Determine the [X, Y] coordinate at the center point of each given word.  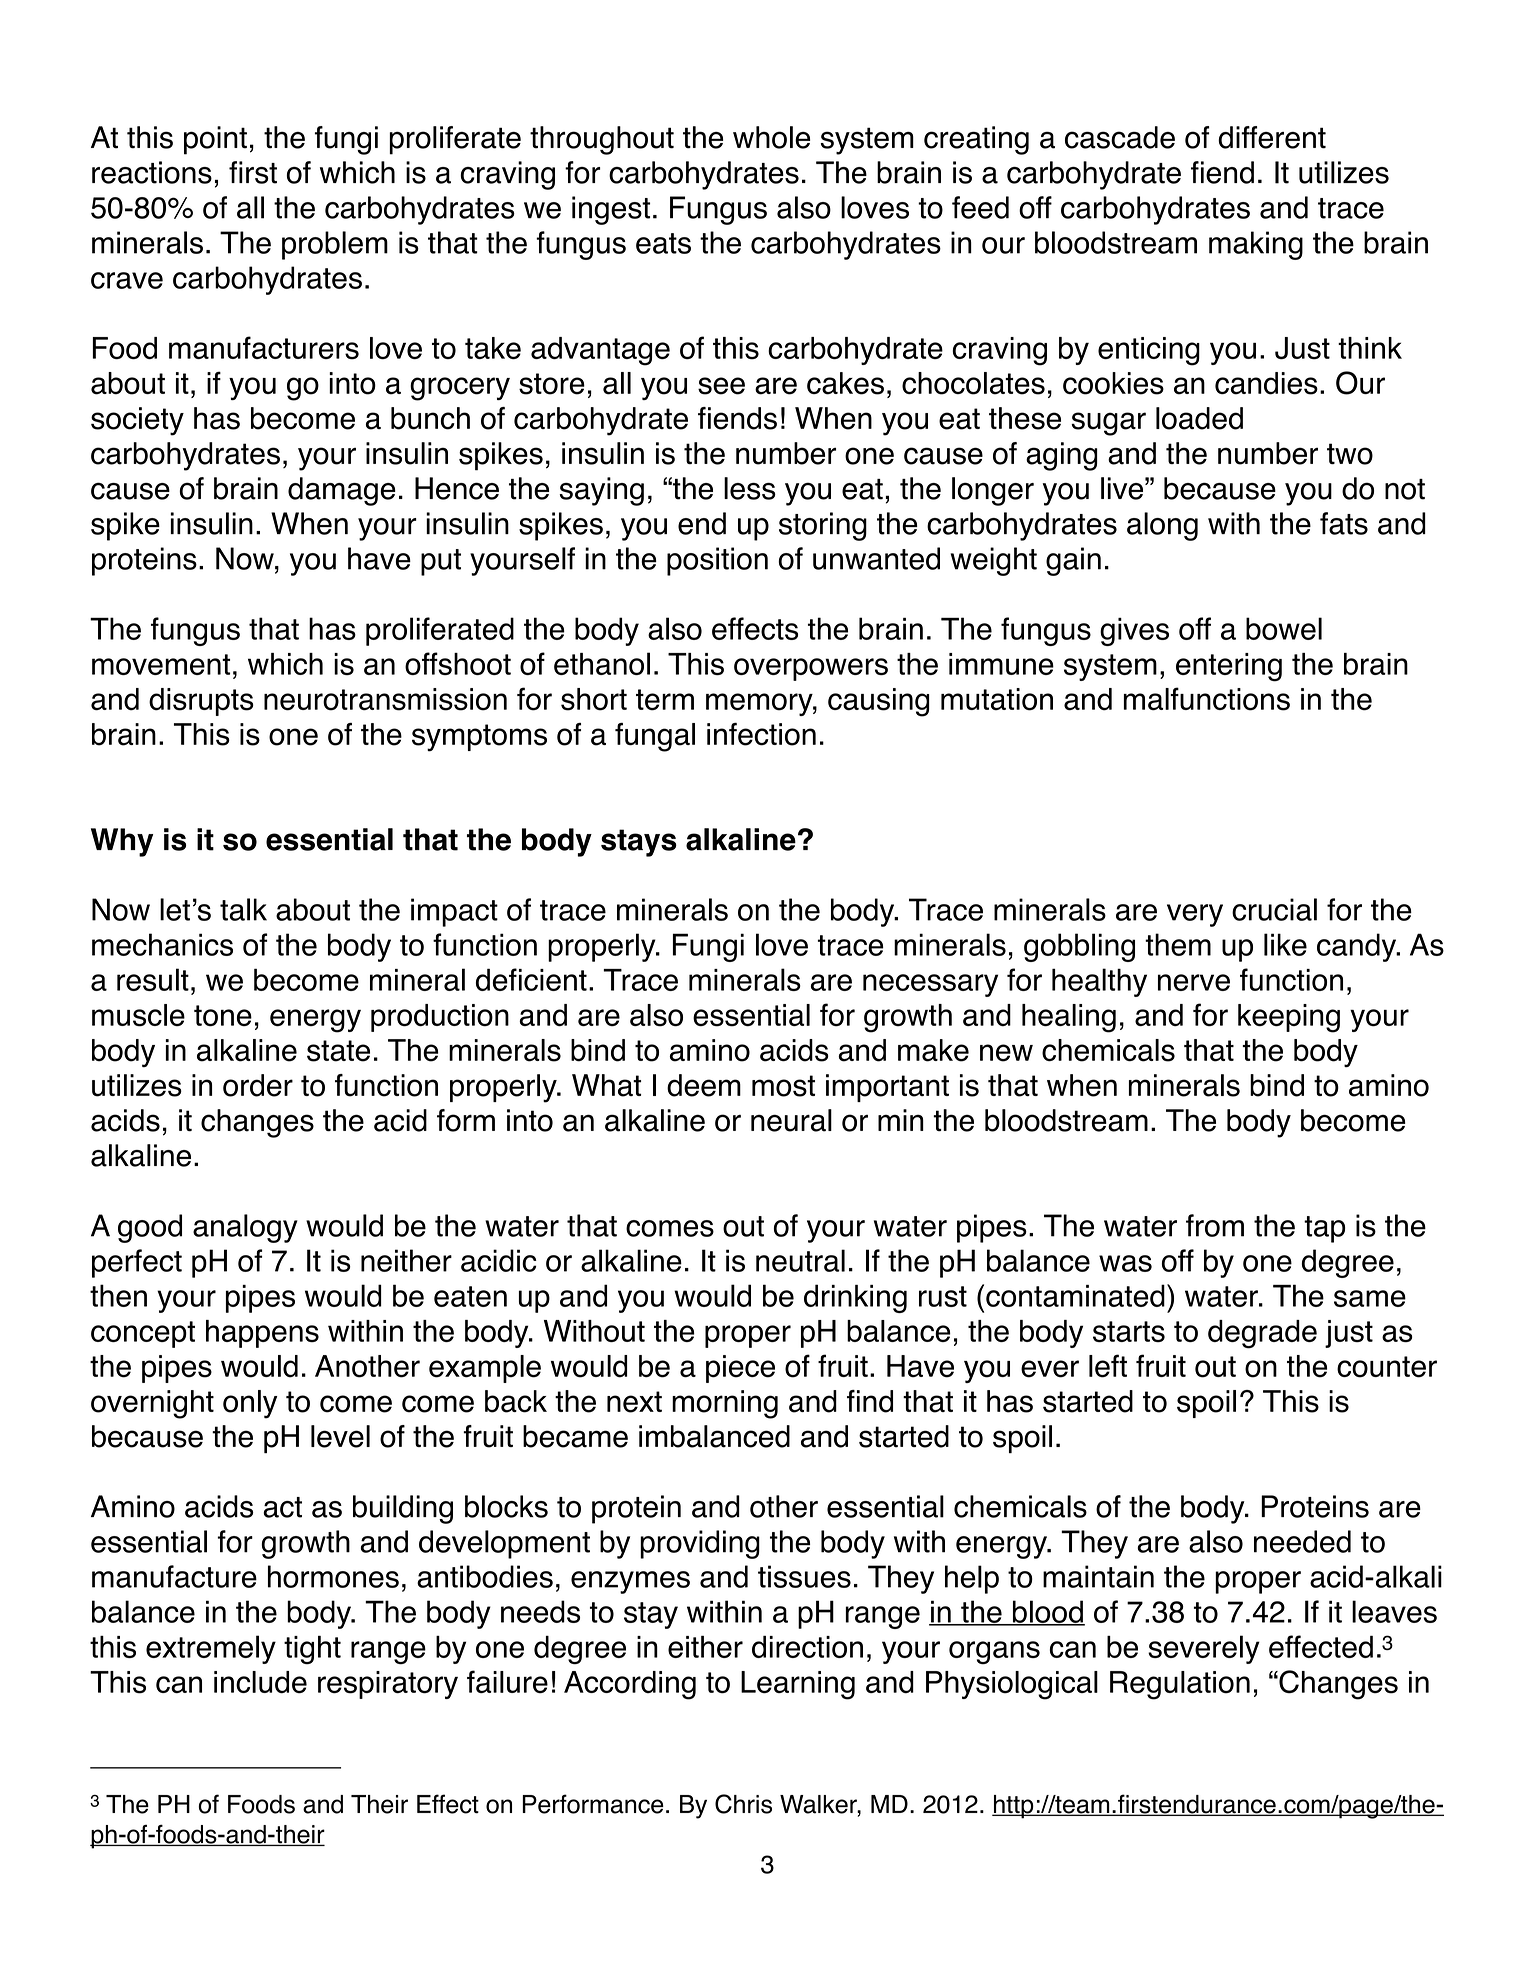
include [260, 1682]
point [215, 140]
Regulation [1180, 1685]
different [1272, 137]
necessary [930, 985]
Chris [743, 1804]
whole [771, 137]
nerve [1194, 982]
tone [223, 1016]
